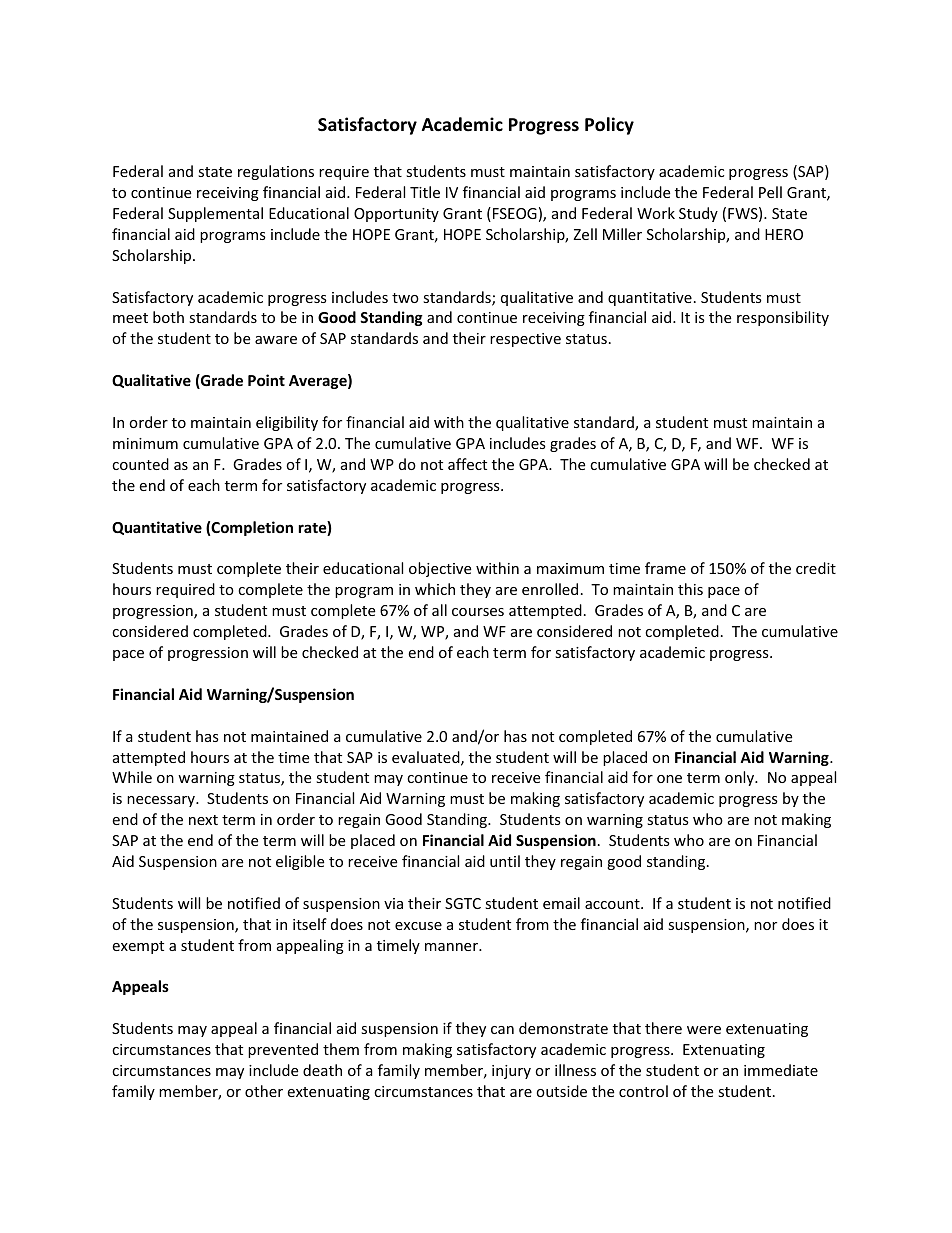 Image resolution: width=952 pixels, height=1233 pixels. I want to click on injury, so click(511, 1072).
